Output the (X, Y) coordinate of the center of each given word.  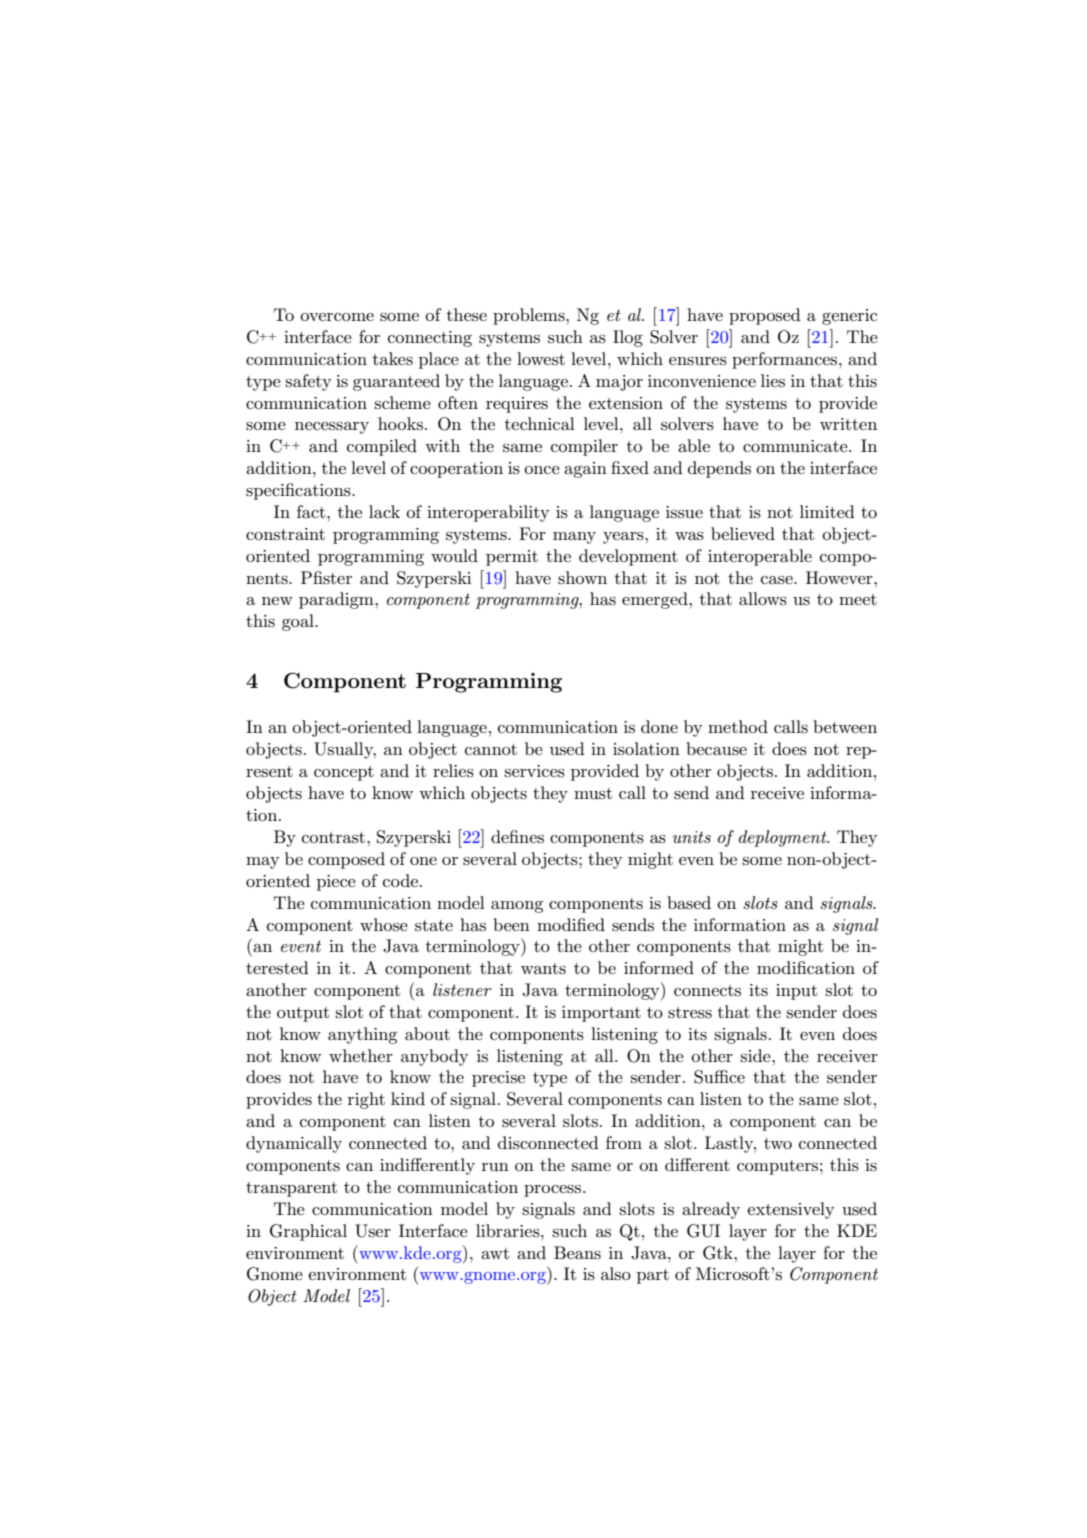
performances (786, 360)
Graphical (308, 1232)
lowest (541, 359)
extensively (791, 1210)
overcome (337, 317)
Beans (577, 1253)
